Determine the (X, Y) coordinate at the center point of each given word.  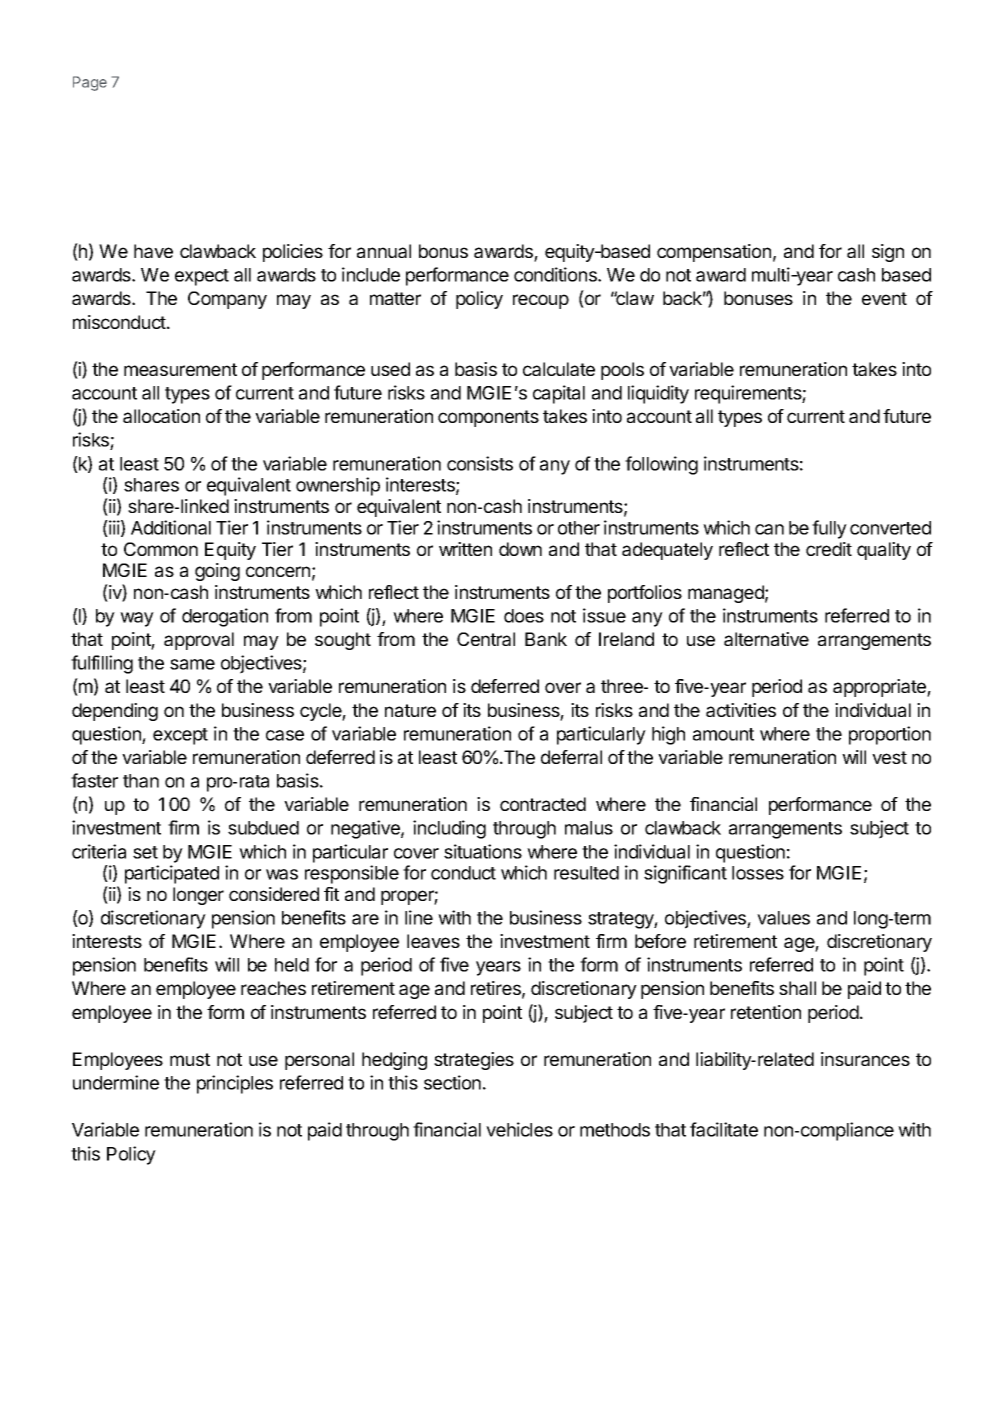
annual (384, 251)
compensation (714, 253)
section (452, 1082)
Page (90, 83)
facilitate (724, 1129)
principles (235, 1084)
